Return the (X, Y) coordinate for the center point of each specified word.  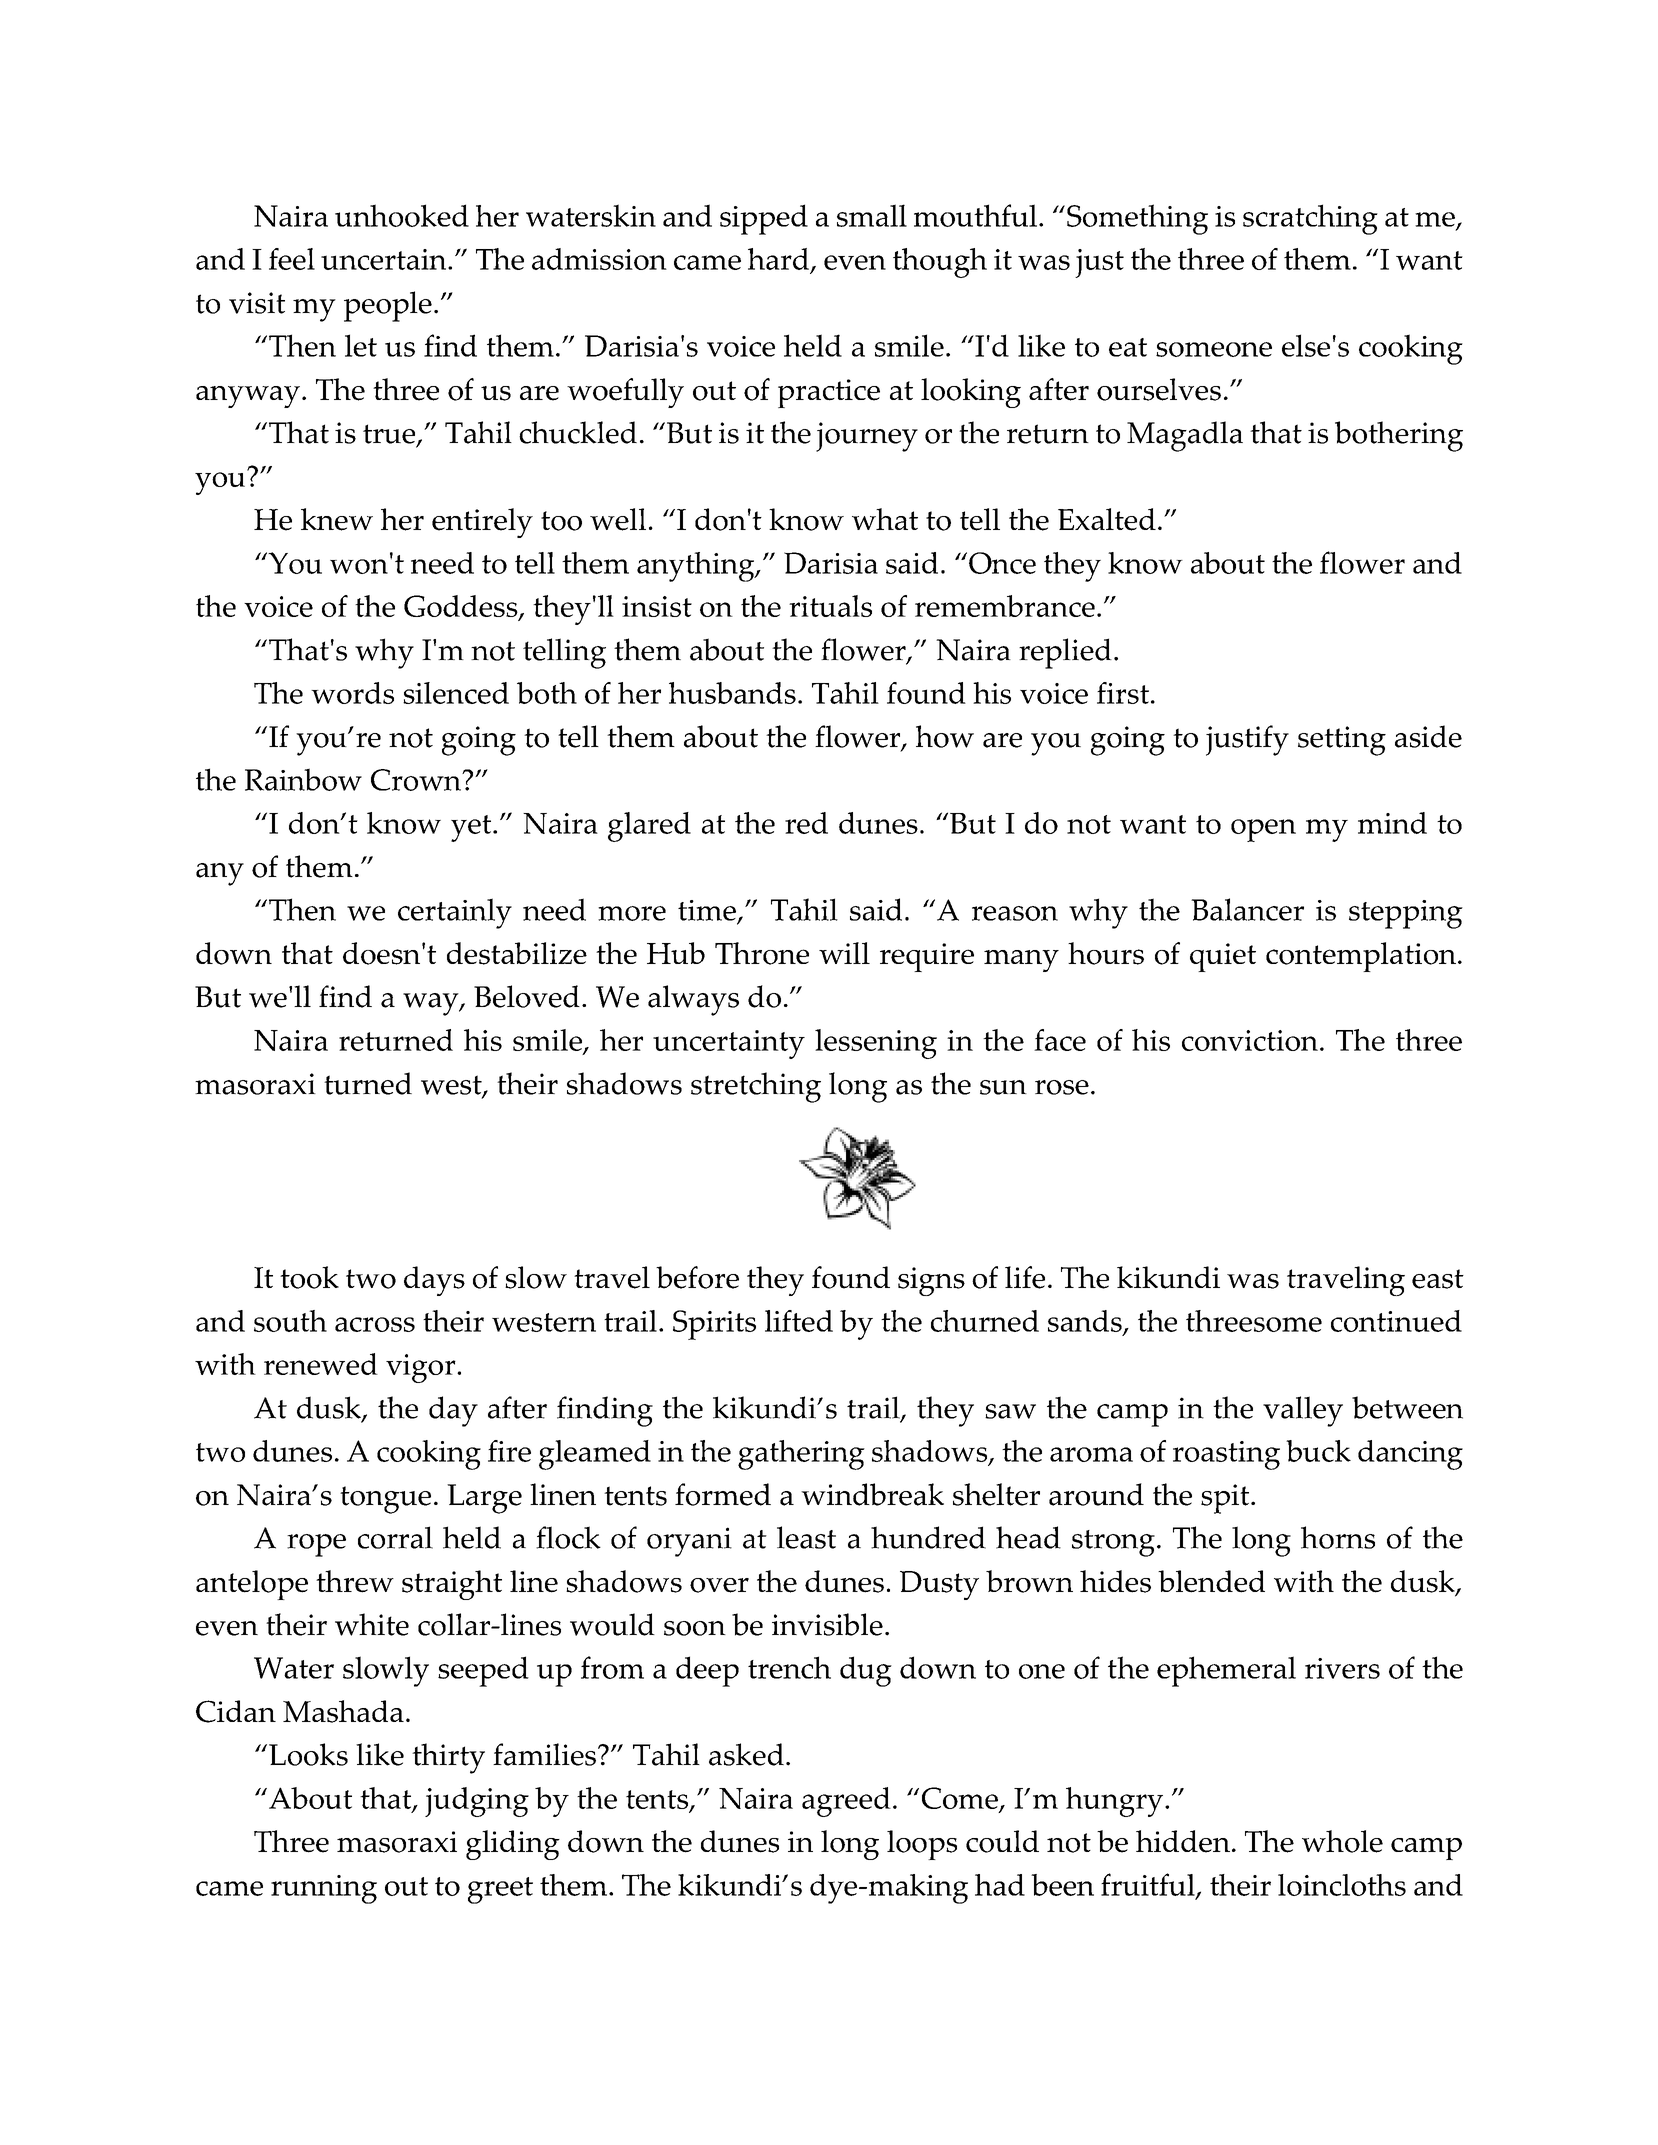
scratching (1310, 219)
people (388, 306)
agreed (846, 1802)
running (324, 1889)
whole (1342, 1841)
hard (780, 260)
